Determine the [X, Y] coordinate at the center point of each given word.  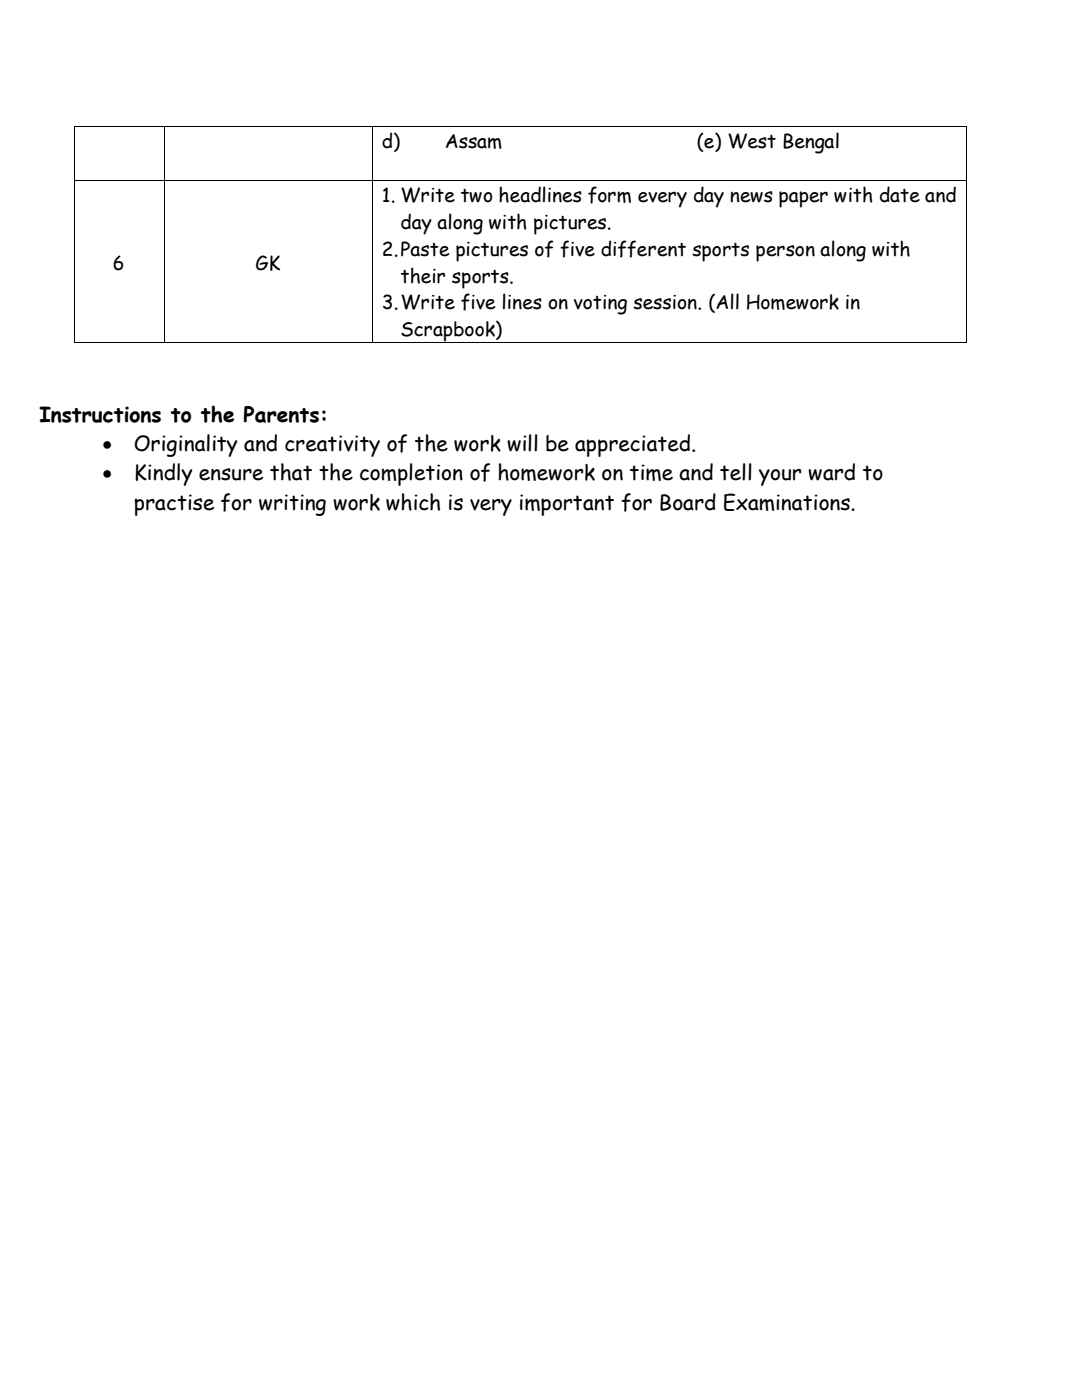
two [477, 196]
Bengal [811, 143]
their [423, 275]
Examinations [788, 502]
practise [174, 505]
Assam [474, 141]
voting [600, 305]
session [666, 302]
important [567, 505]
